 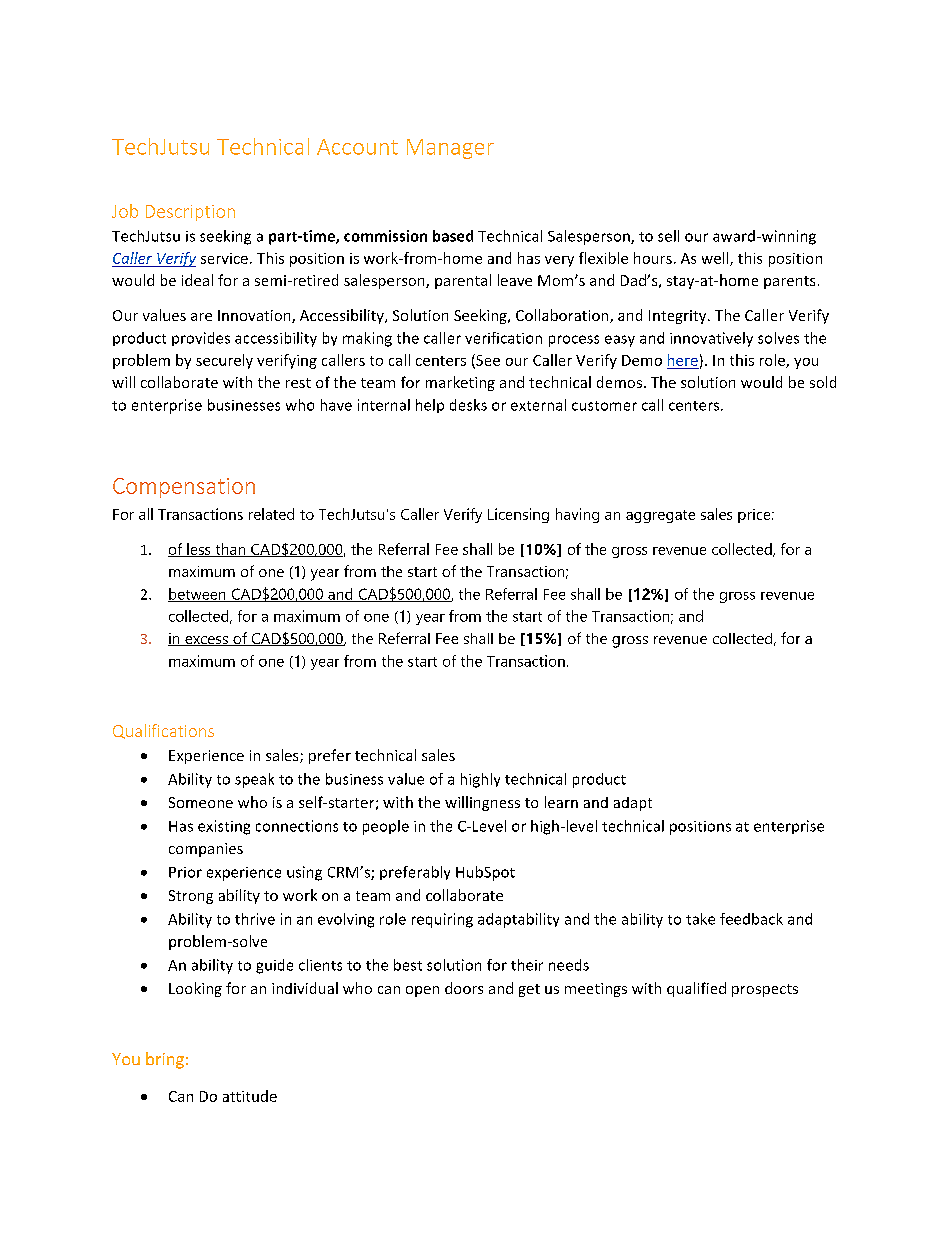 I want to click on desks, so click(x=468, y=405).
